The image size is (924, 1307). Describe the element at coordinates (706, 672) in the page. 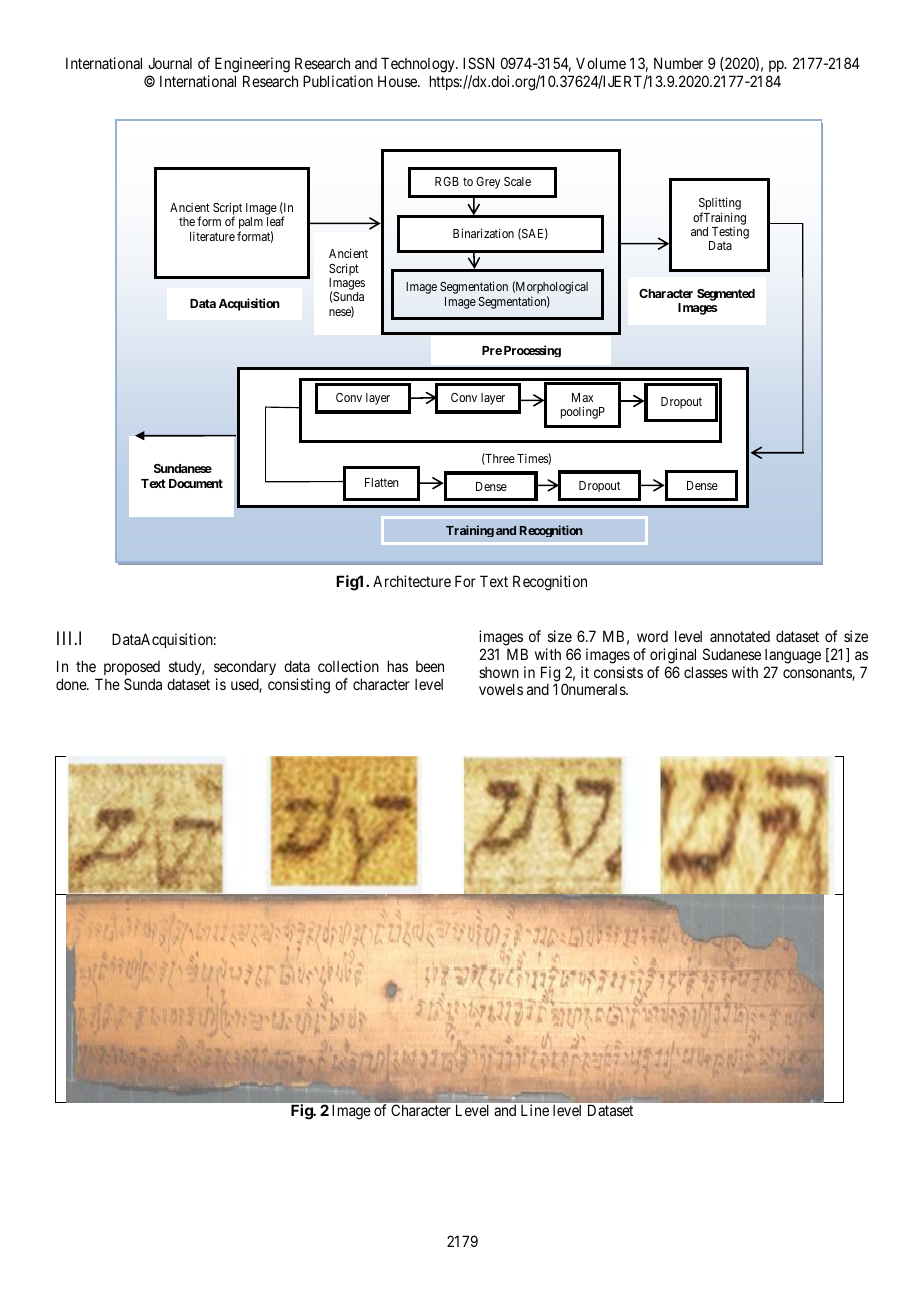

I see `classes` at that location.
